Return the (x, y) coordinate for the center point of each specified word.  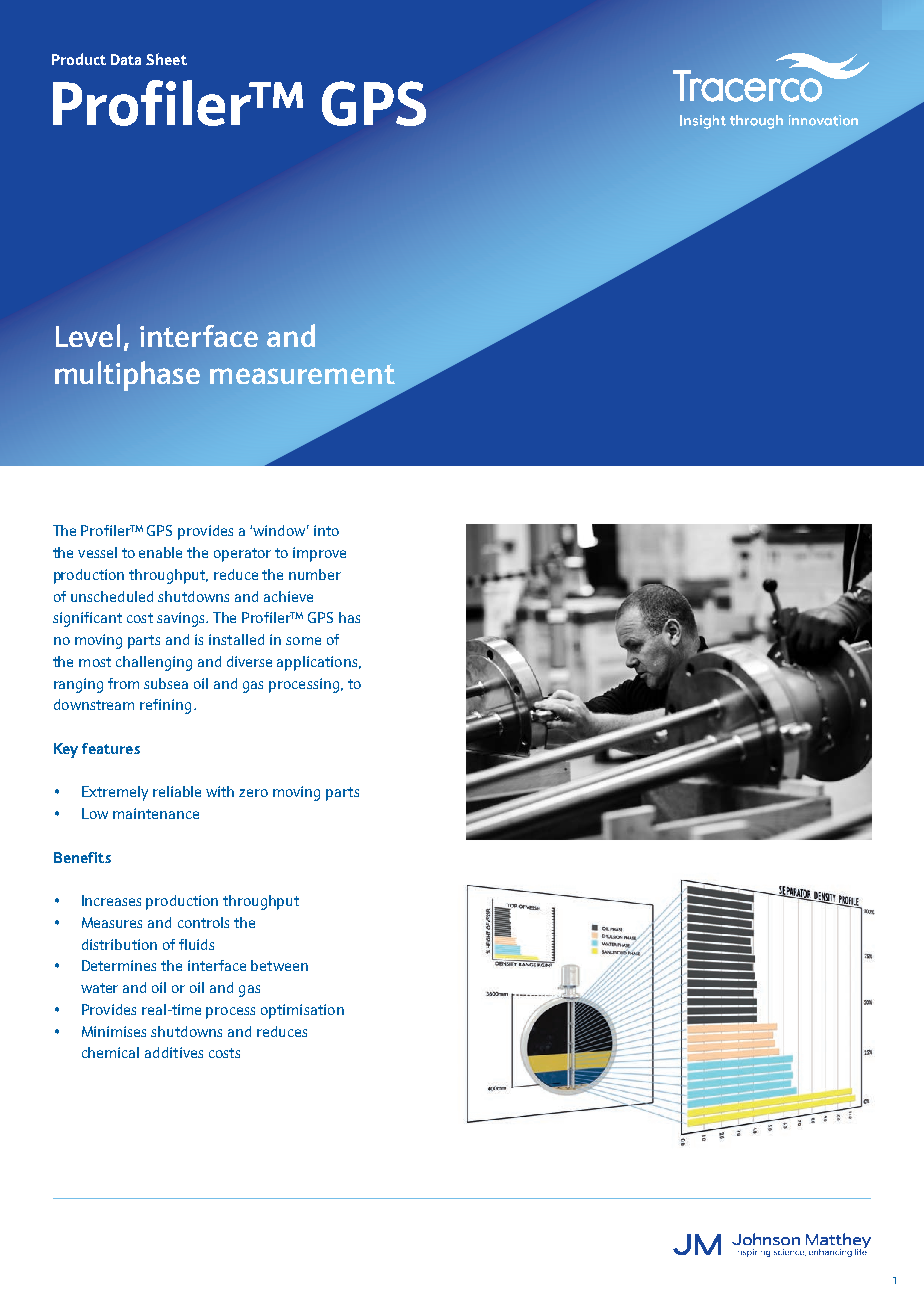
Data (126, 59)
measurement (302, 374)
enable (160, 552)
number (315, 574)
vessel (97, 552)
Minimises (114, 1031)
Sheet (166, 59)
